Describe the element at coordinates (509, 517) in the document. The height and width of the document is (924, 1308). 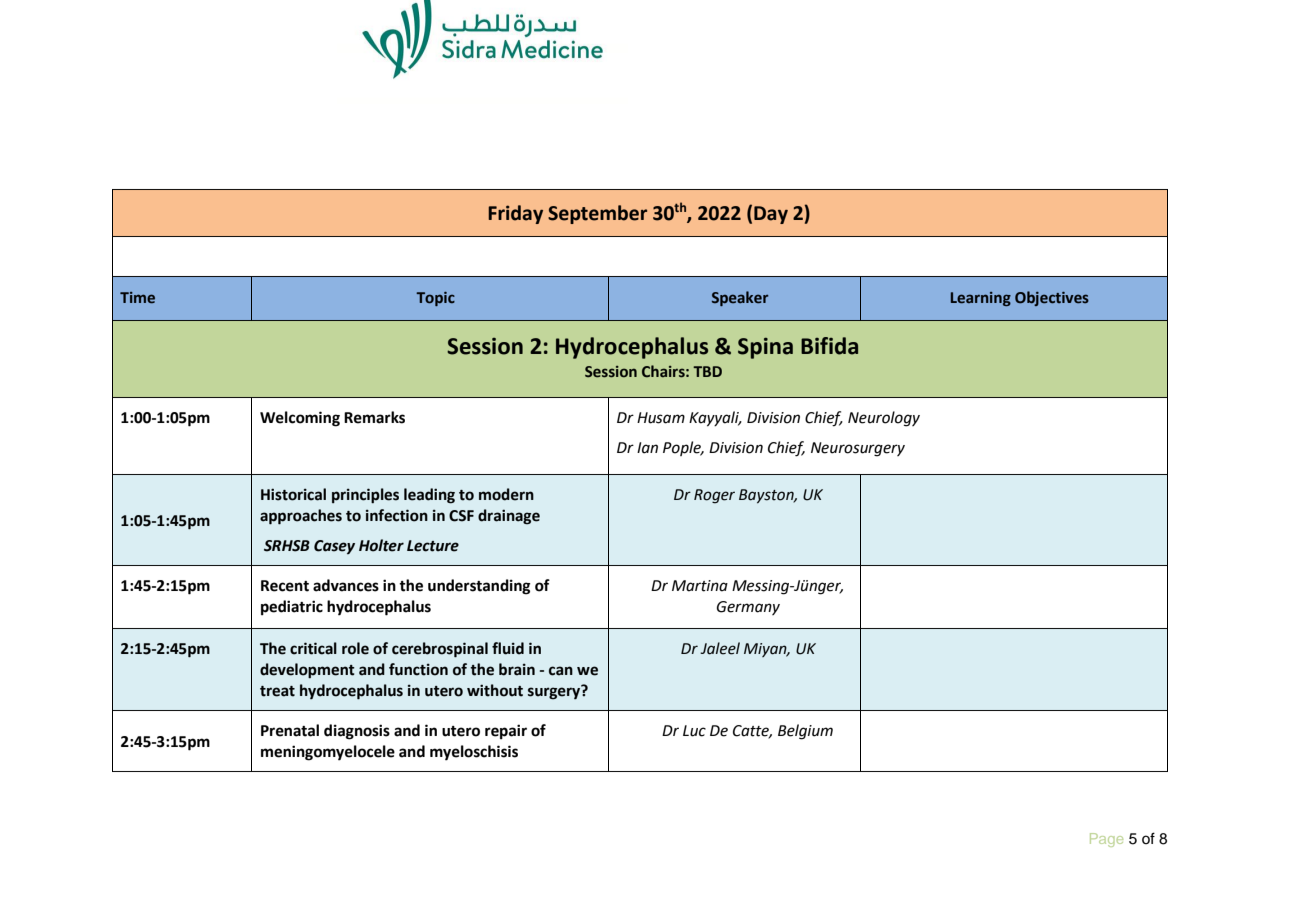
I see `drainage` at that location.
